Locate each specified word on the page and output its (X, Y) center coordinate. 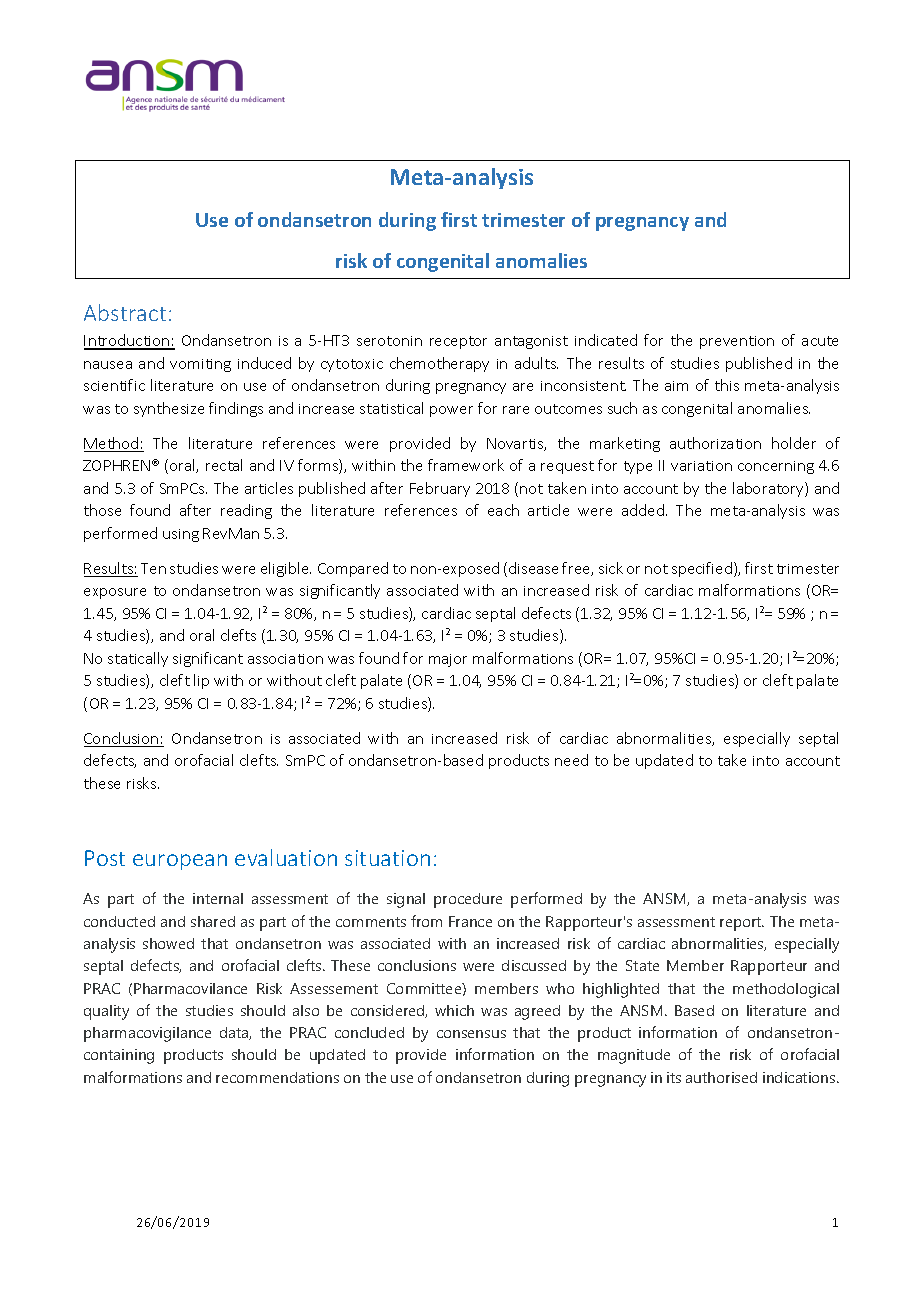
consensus (471, 1034)
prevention (737, 342)
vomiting (200, 365)
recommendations (277, 1077)
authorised (721, 1077)
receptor (458, 342)
